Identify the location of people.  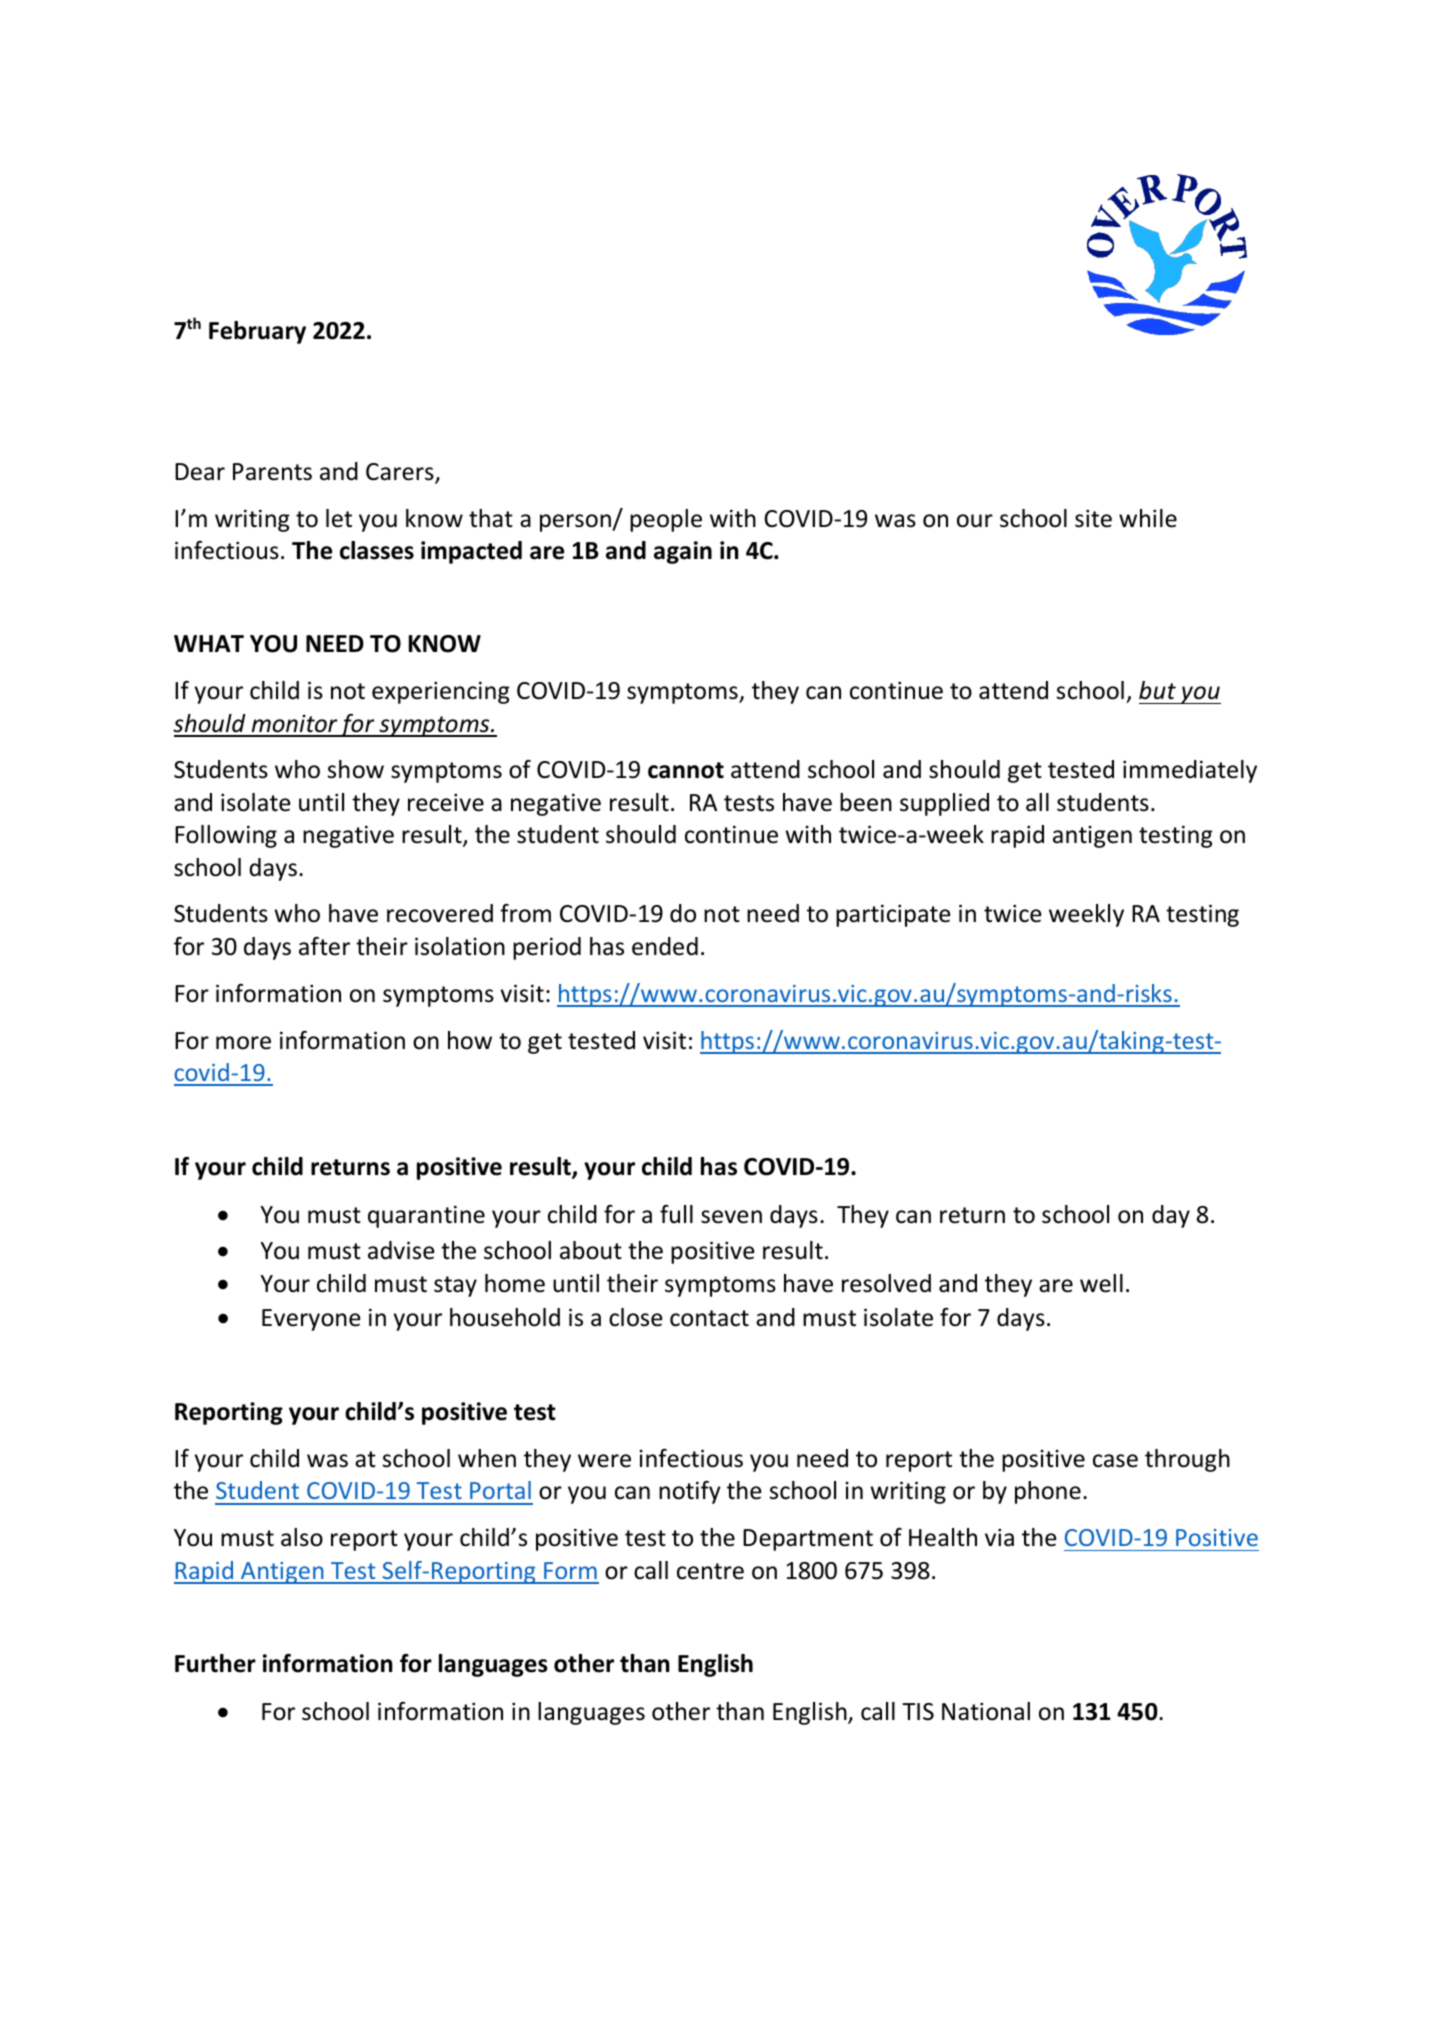
(666, 520).
